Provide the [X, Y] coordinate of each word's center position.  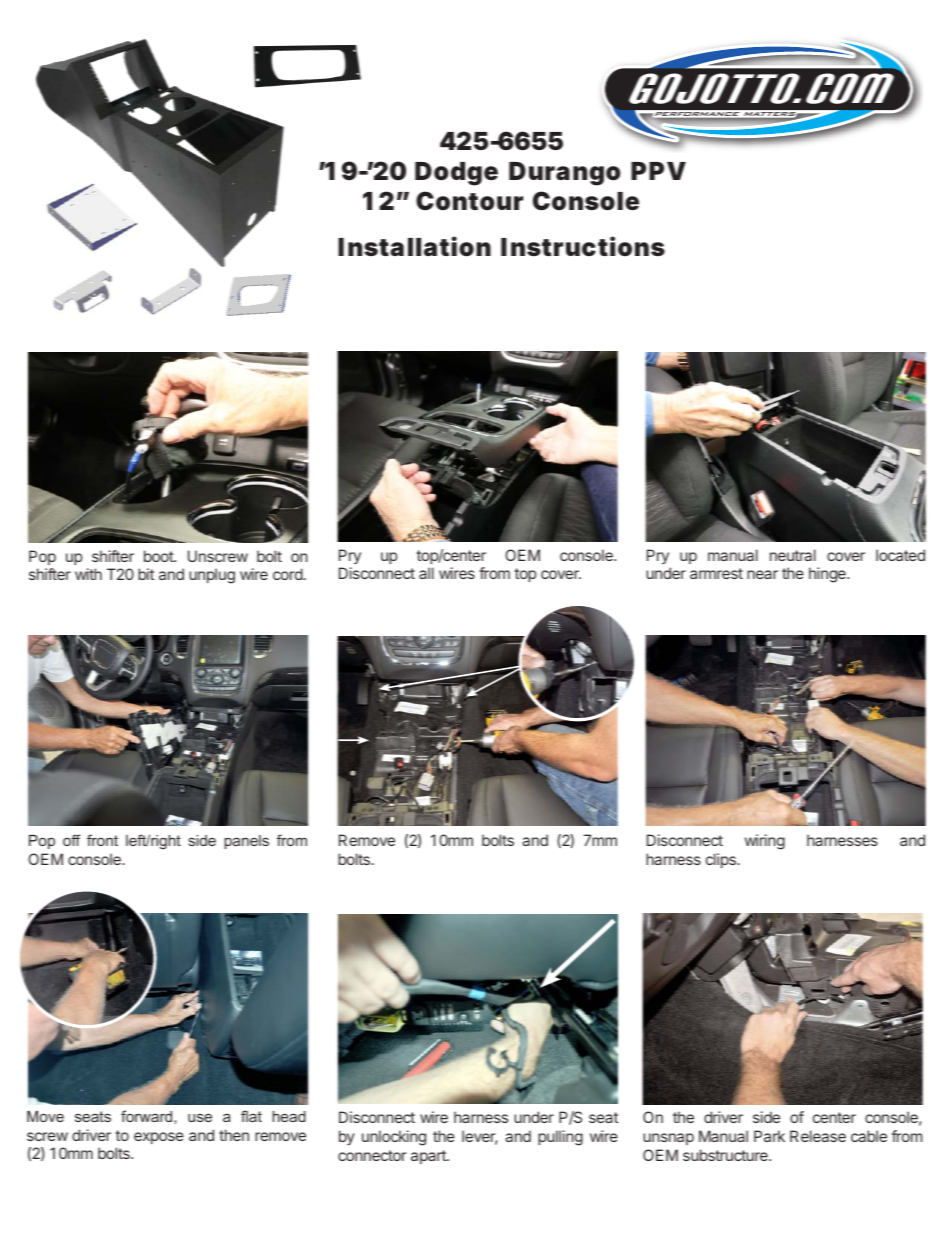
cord [288, 574]
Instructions [583, 246]
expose [159, 1138]
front [102, 840]
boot [159, 556]
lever [479, 1137]
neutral [793, 555]
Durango [565, 174]
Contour [469, 201]
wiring [765, 842]
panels [246, 842]
